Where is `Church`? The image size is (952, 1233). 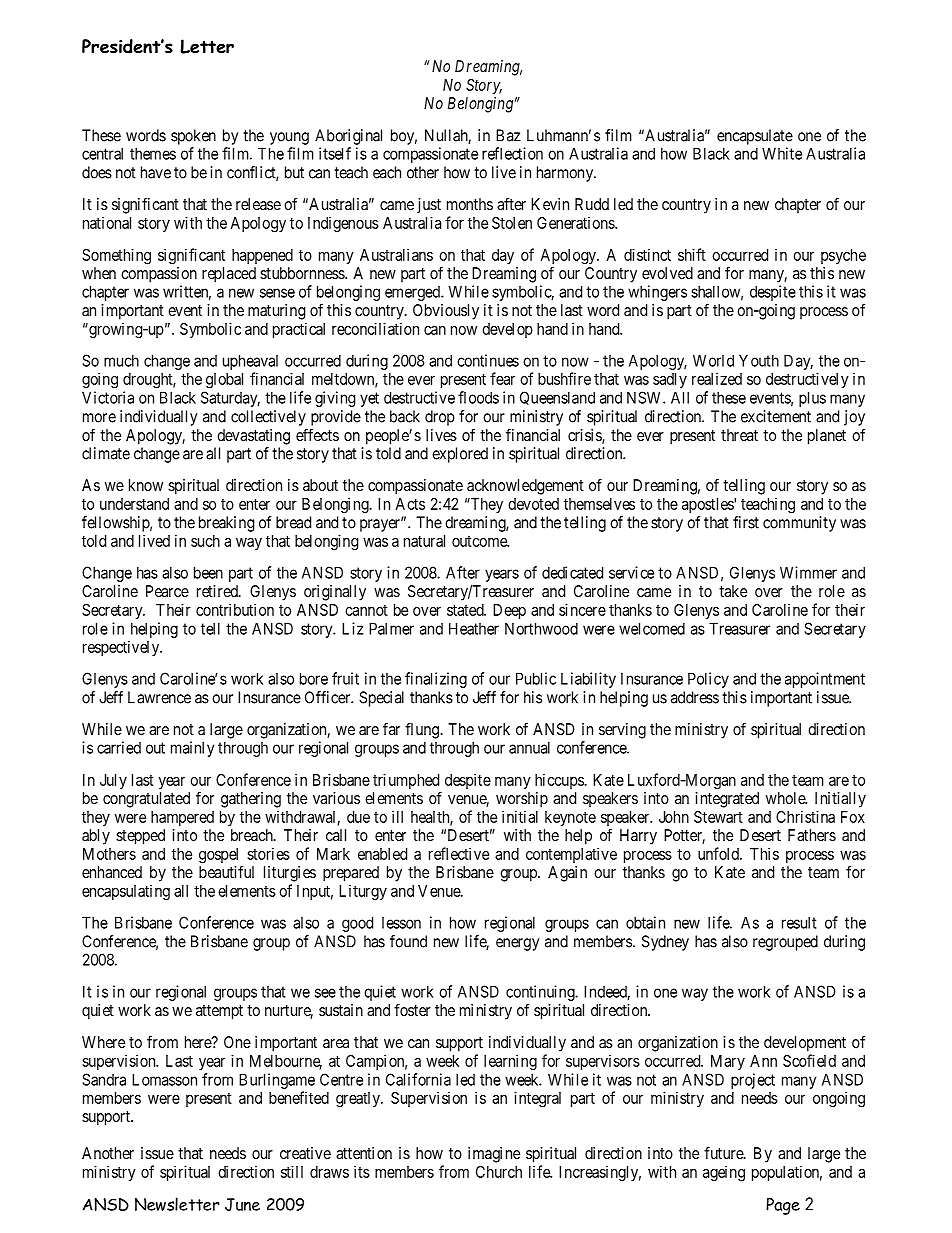
Church is located at coordinates (499, 1172).
